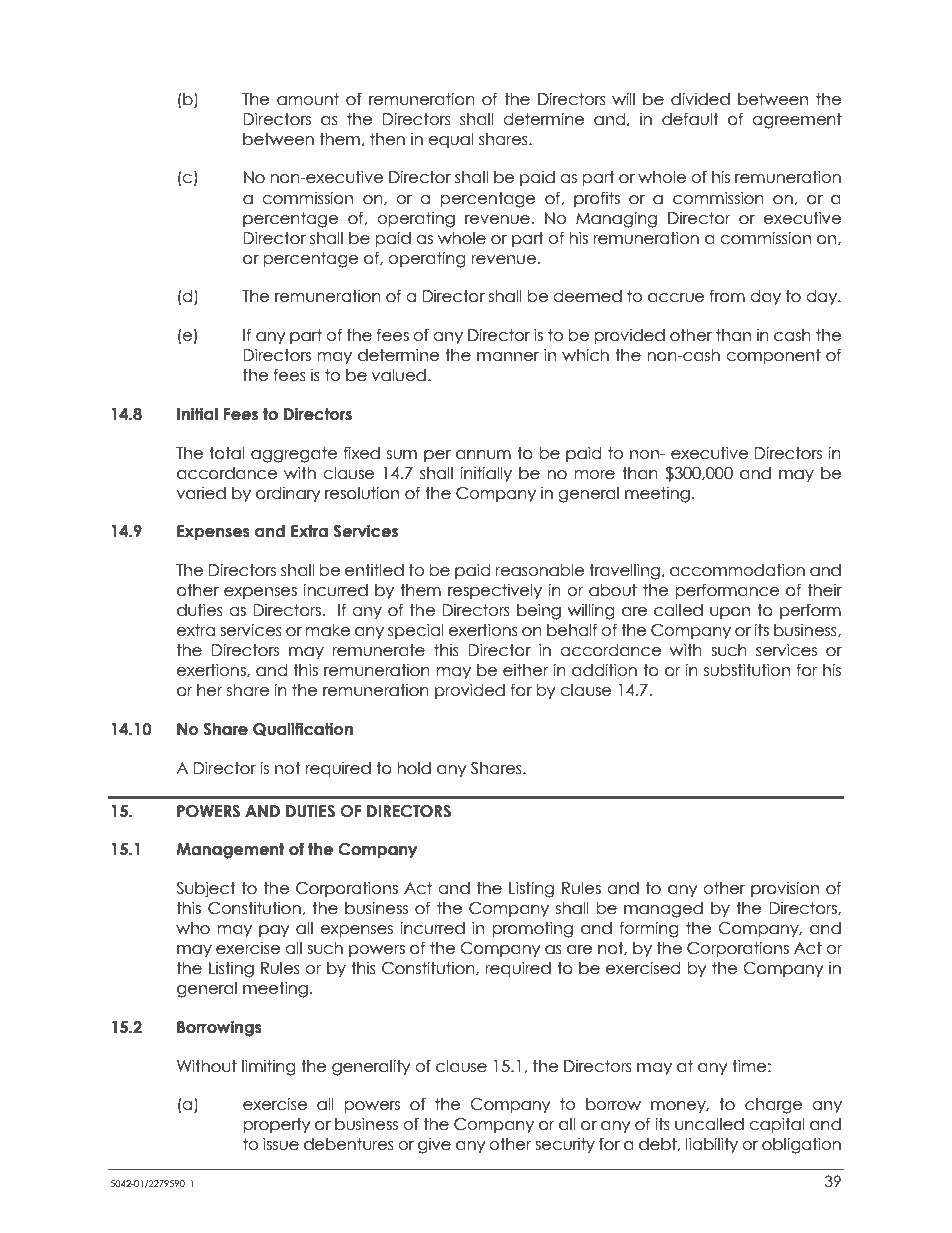  What do you see at coordinates (797, 121) in the document?
I see `agreement` at bounding box center [797, 121].
